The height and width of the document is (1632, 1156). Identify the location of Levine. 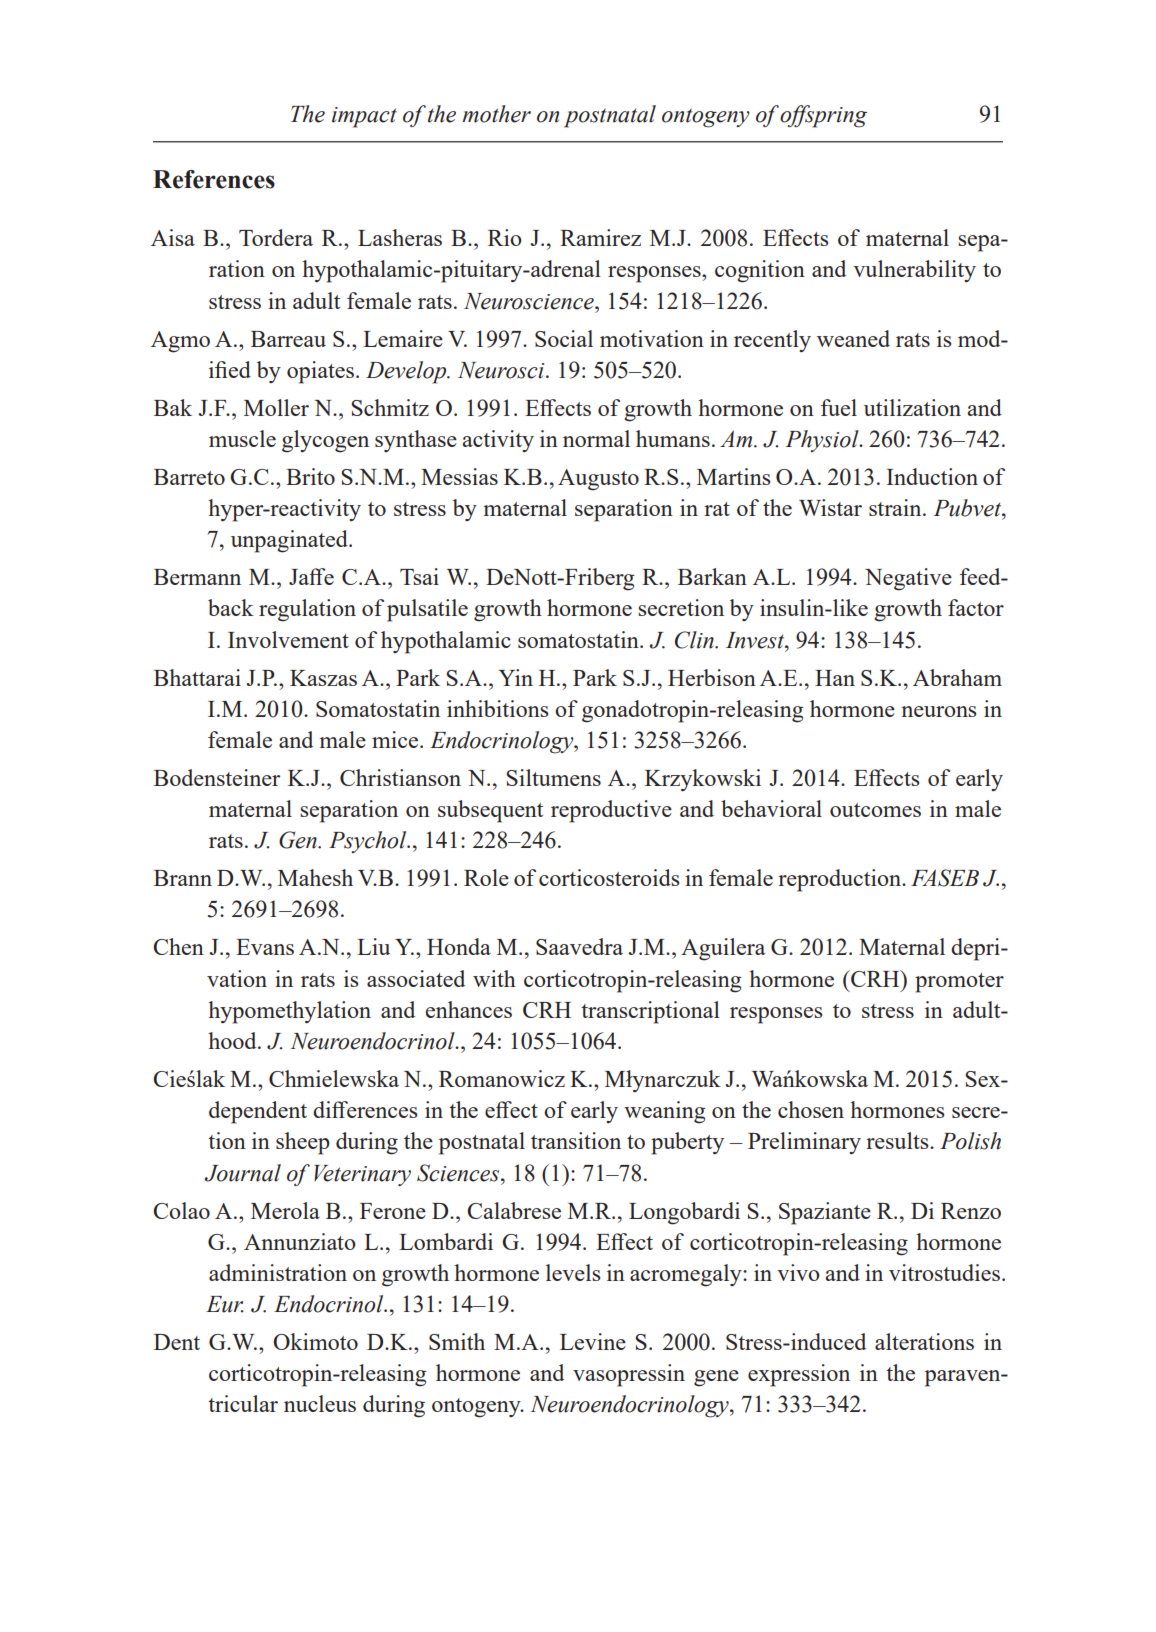
(593, 1341).
